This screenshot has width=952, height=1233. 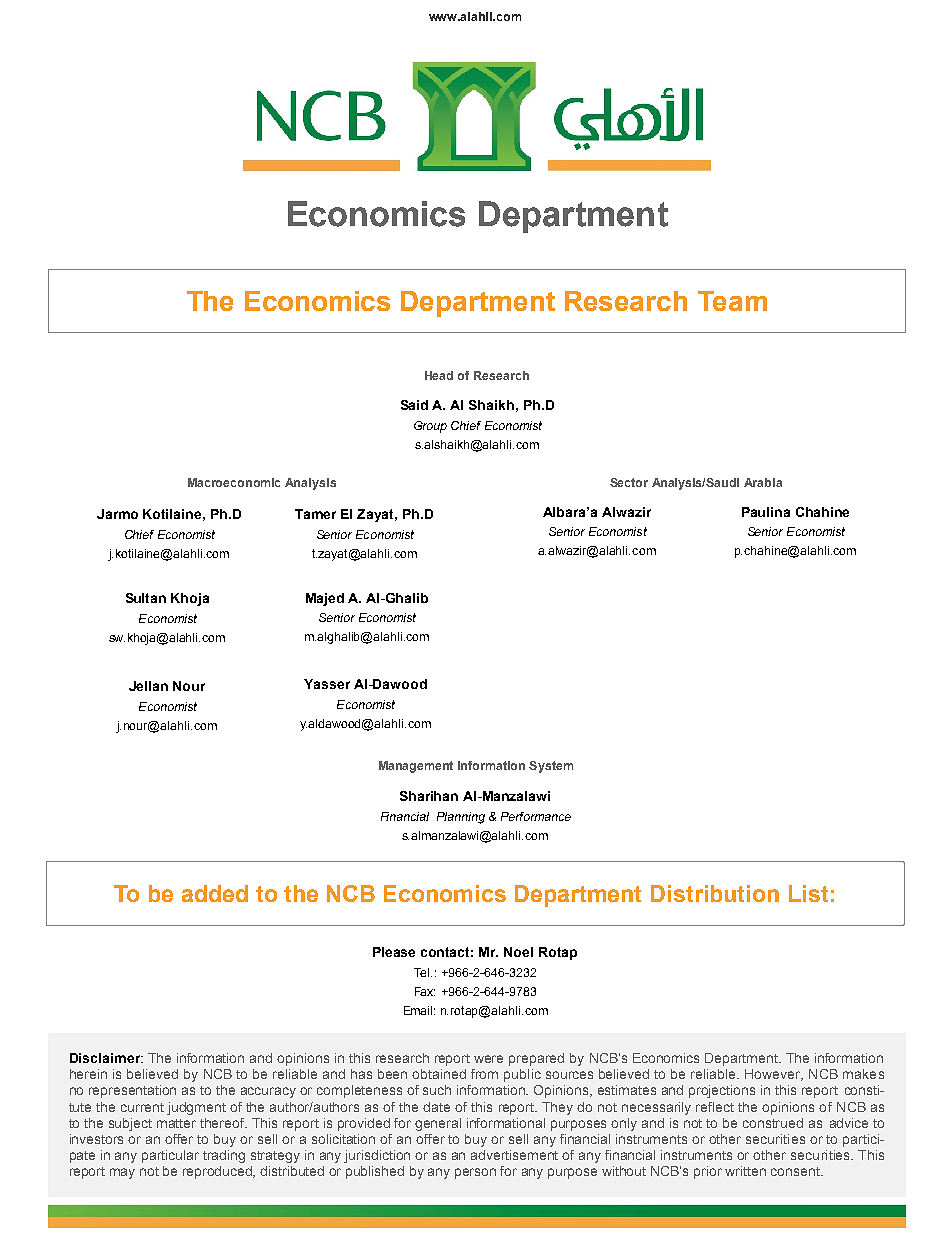 What do you see at coordinates (146, 598) in the screenshot?
I see `Sultan` at bounding box center [146, 598].
